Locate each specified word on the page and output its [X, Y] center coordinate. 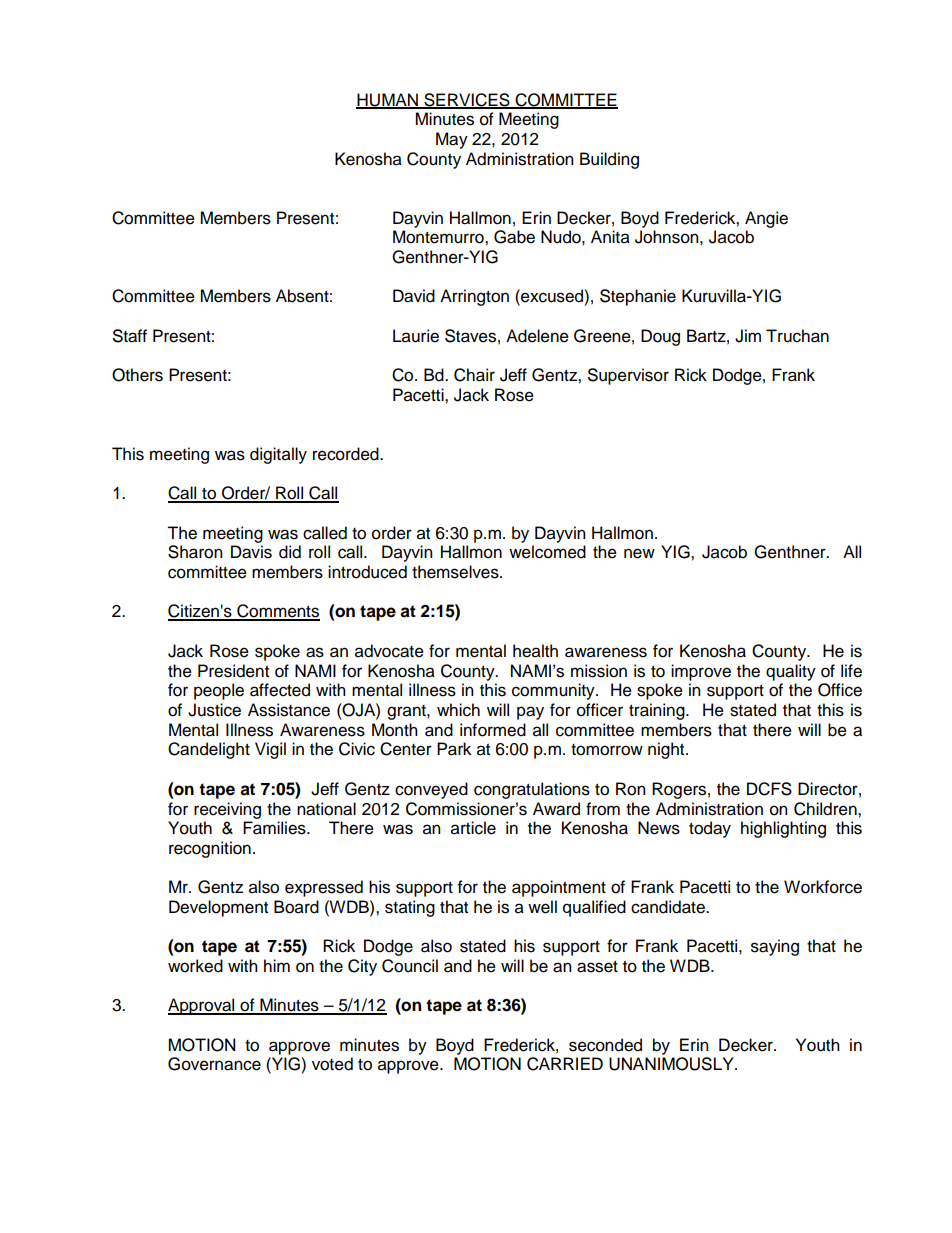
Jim [748, 336]
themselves [456, 572]
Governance [214, 1064]
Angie [766, 219]
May [452, 140]
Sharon [195, 552]
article [473, 828]
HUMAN [388, 100]
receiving [227, 810]
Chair [474, 375]
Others [137, 375]
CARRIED [565, 1064]
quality [791, 672]
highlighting [783, 829]
